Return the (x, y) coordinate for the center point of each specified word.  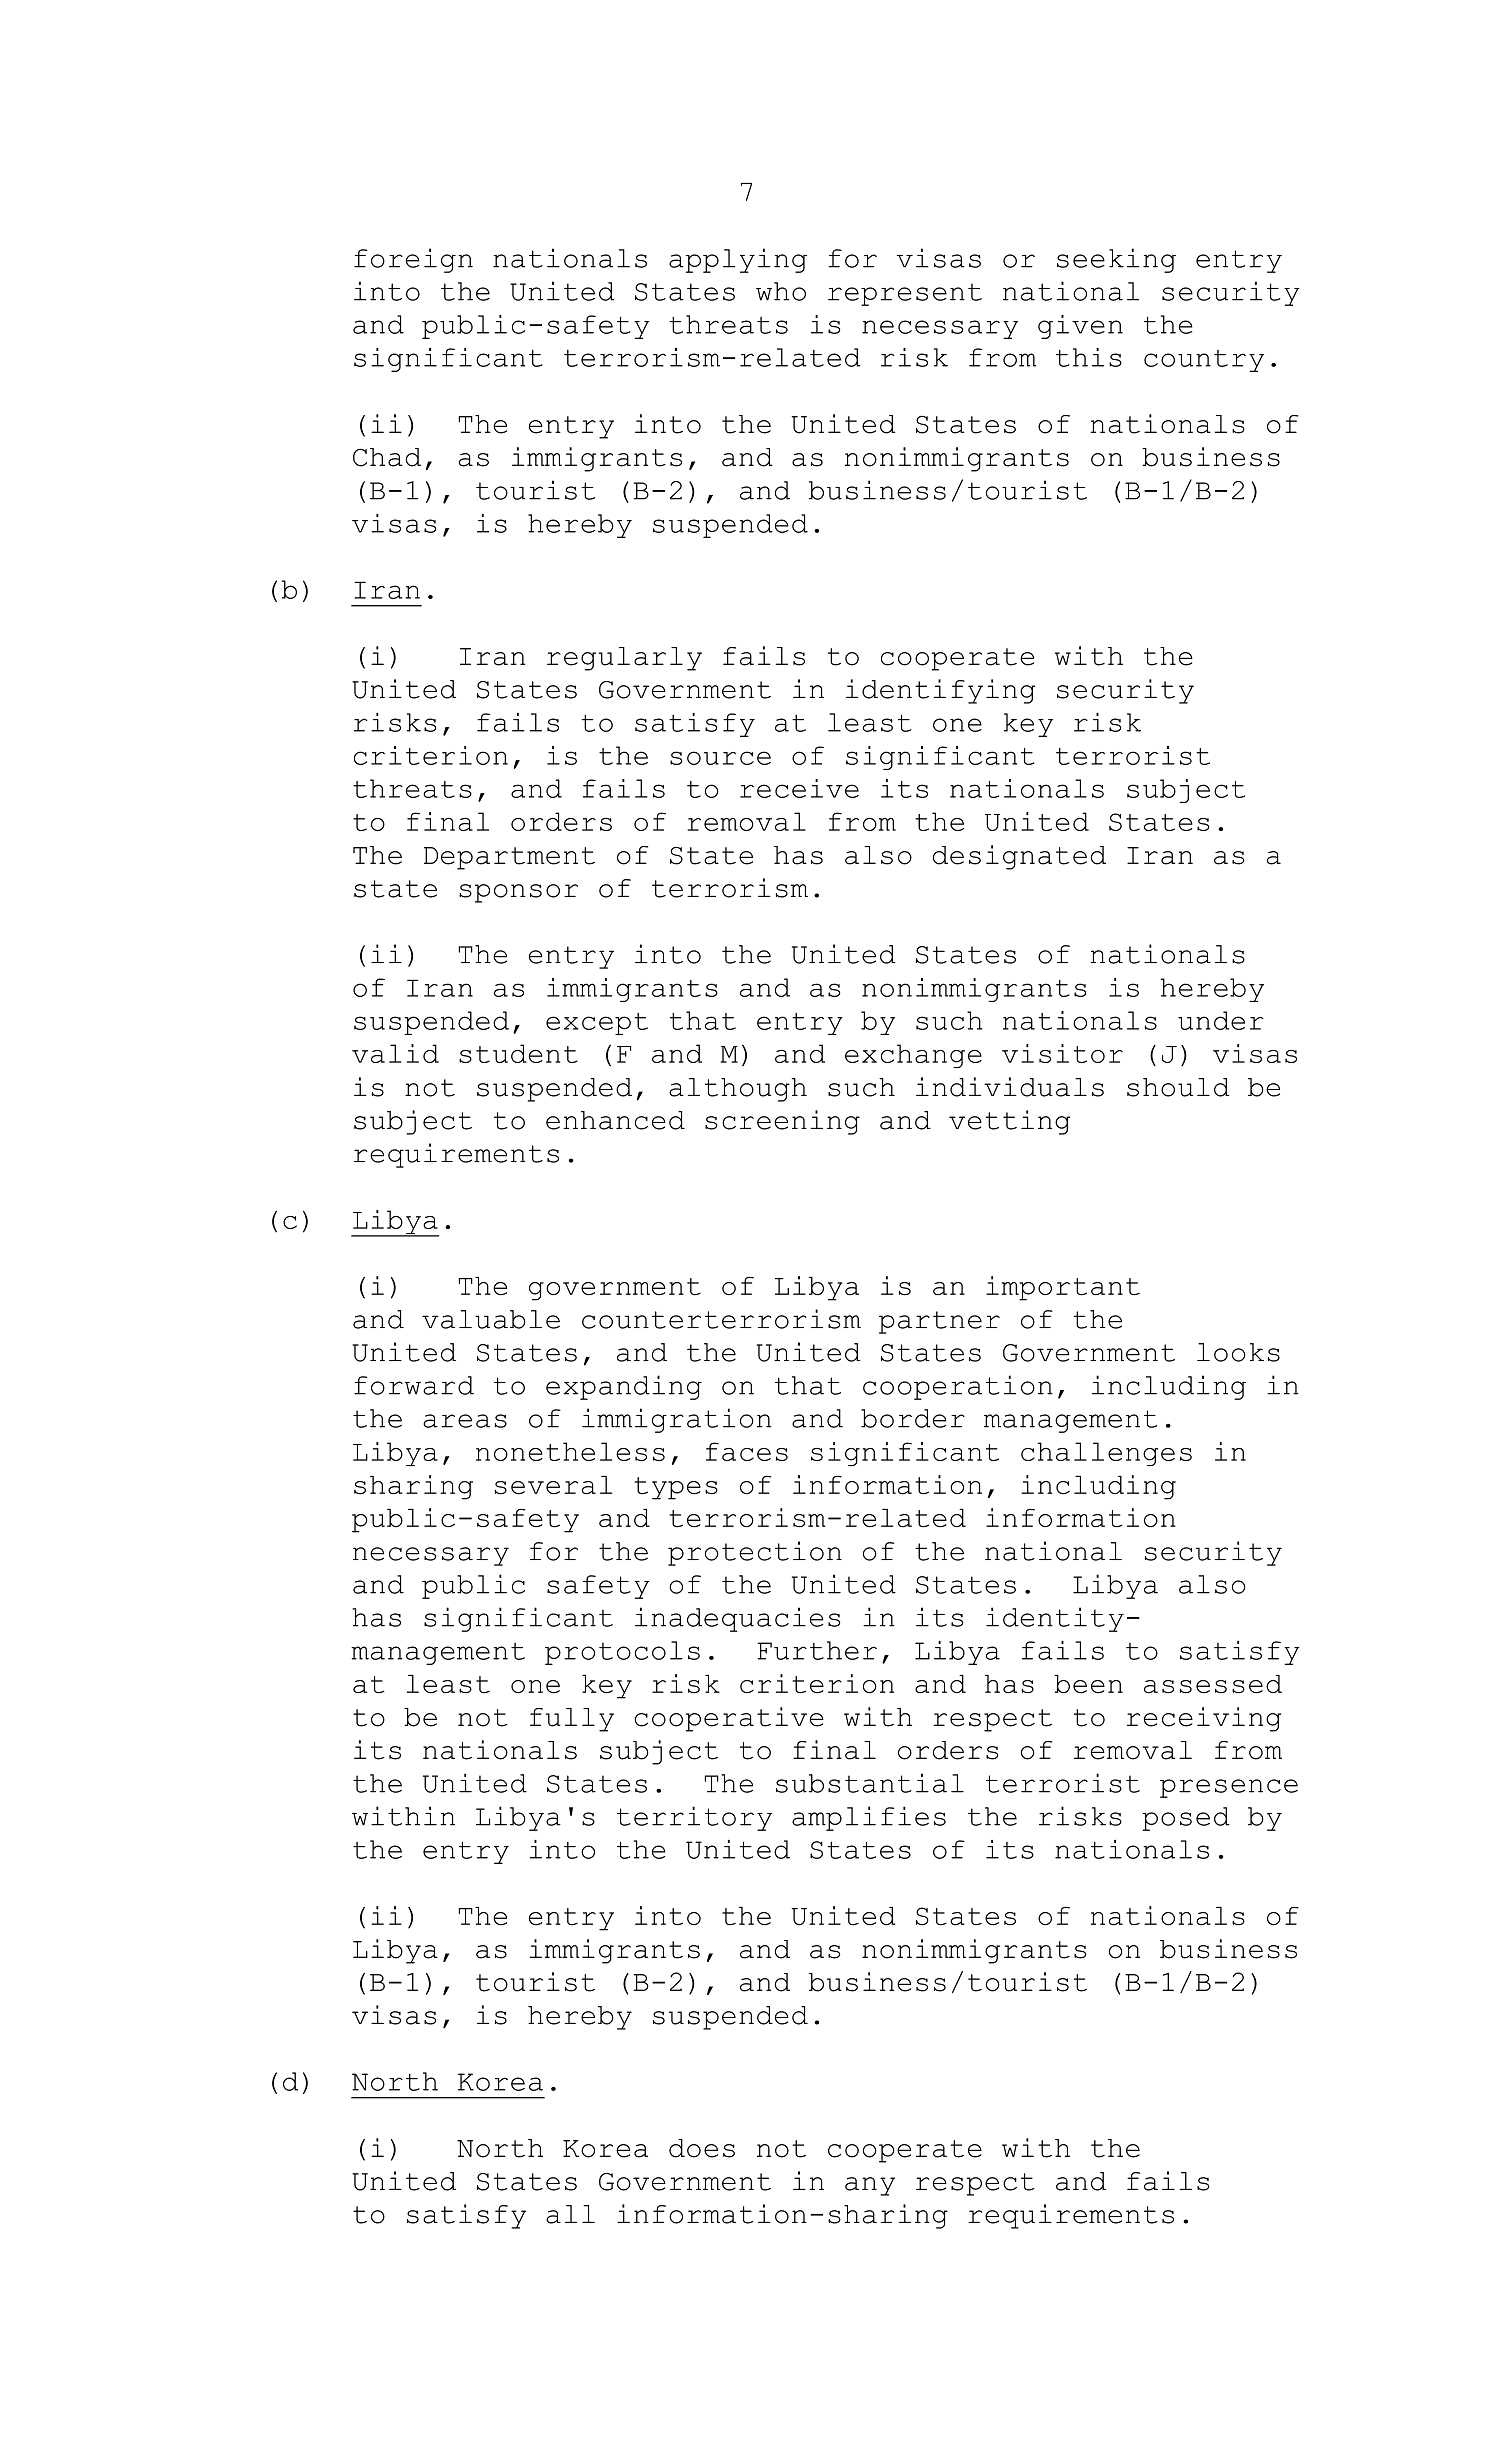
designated (1019, 857)
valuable (491, 1319)
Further (817, 1650)
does (702, 2148)
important (1063, 1288)
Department (509, 858)
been (1088, 1684)
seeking (1116, 260)
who (781, 291)
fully (572, 1720)
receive (799, 788)
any (870, 2186)
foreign (413, 260)
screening (782, 1122)
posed (1186, 1819)
